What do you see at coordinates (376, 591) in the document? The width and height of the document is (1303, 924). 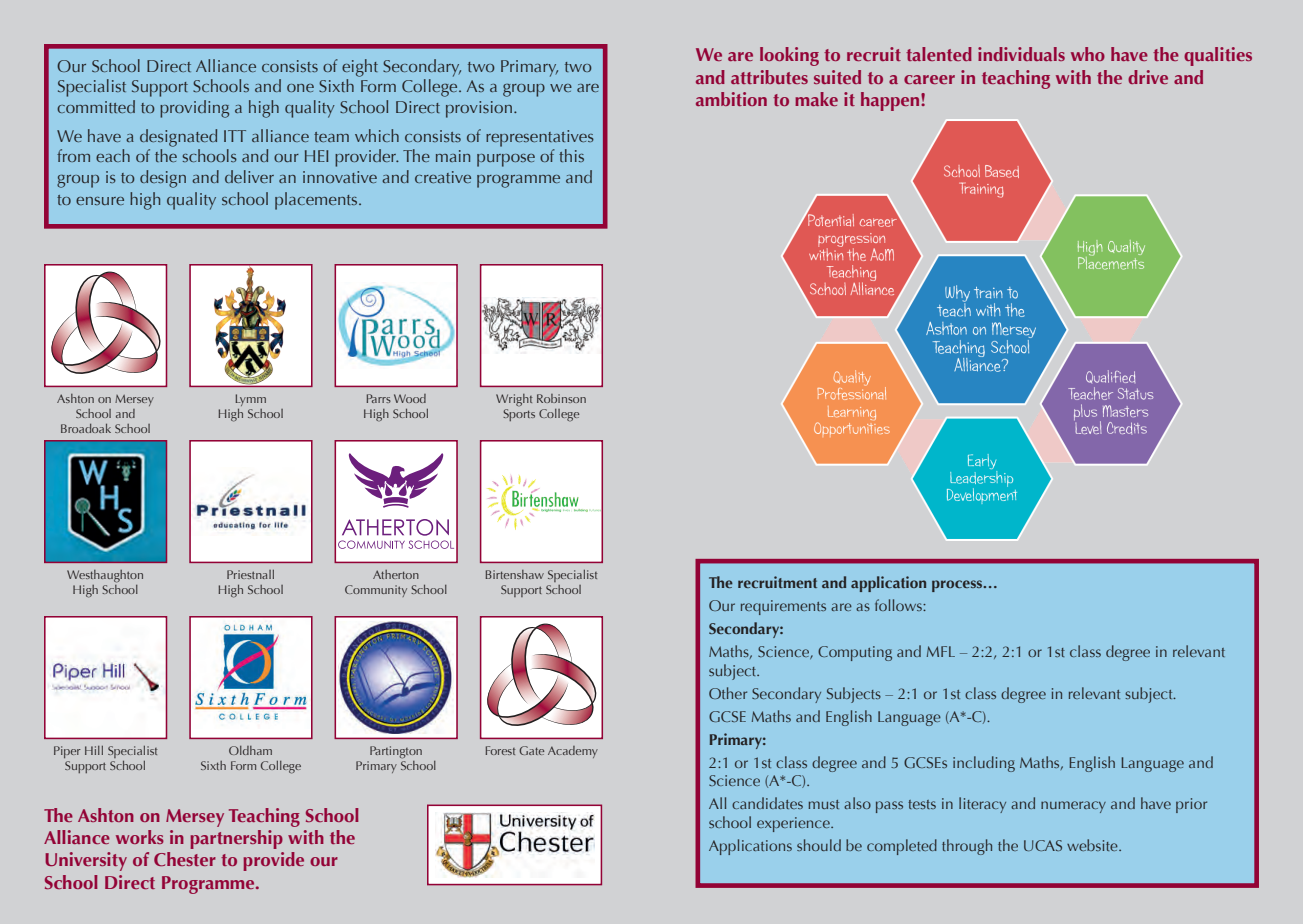 I see `Community` at bounding box center [376, 591].
